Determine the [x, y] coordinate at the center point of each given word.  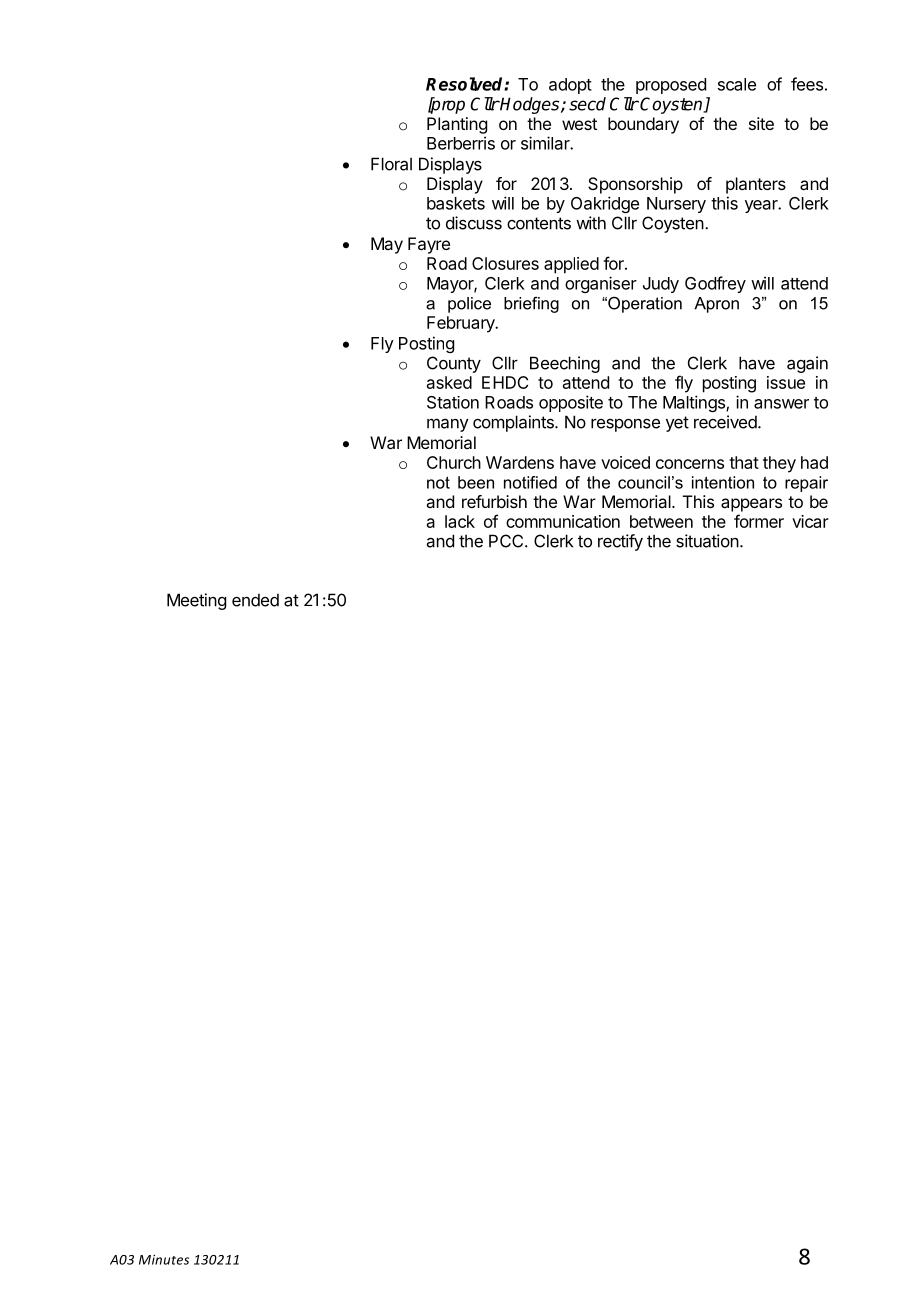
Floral [391, 164]
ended [255, 600]
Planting [457, 125]
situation [707, 541]
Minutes [164, 1260]
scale [737, 84]
